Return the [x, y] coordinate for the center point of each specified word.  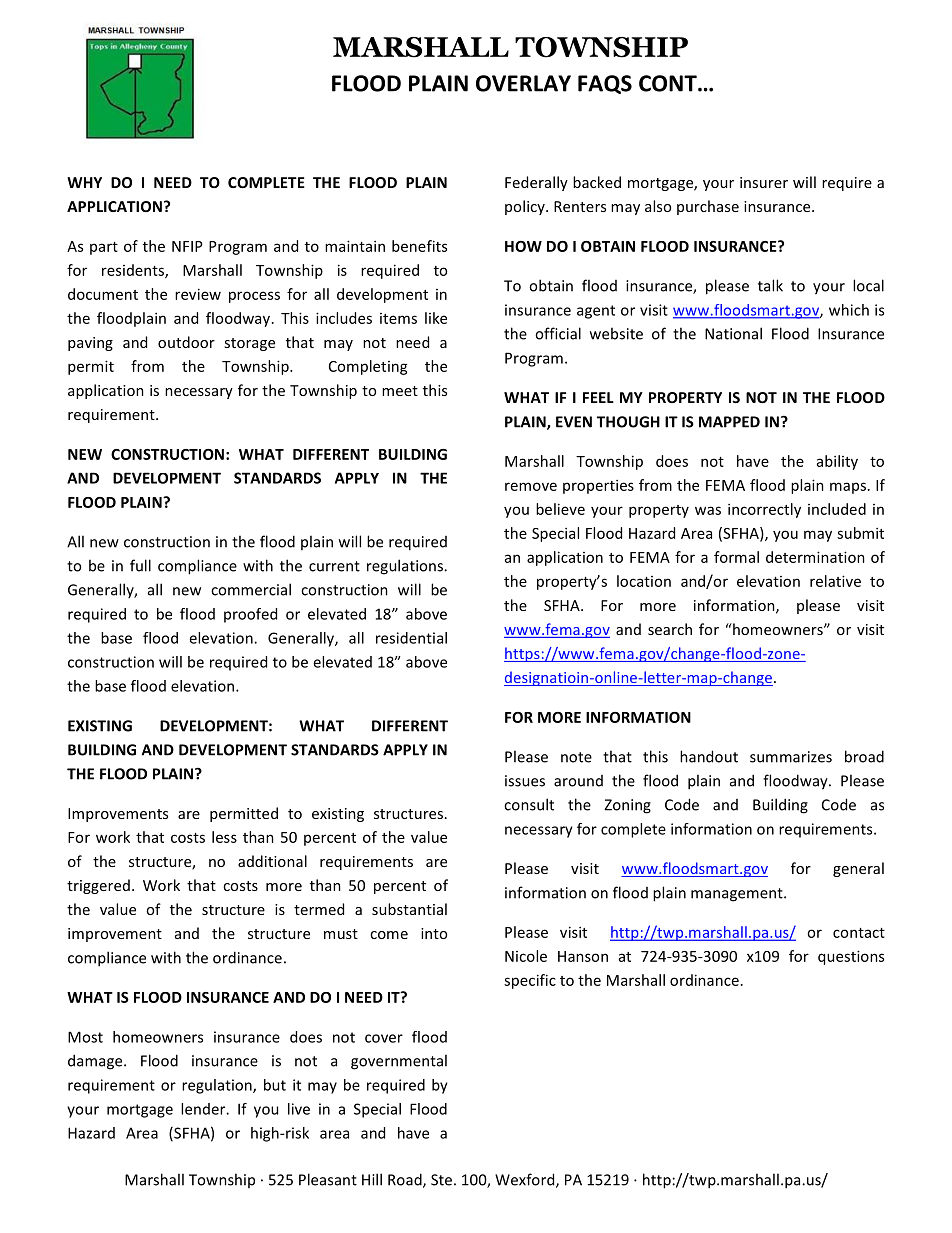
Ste [441, 1180]
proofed [250, 615]
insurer [764, 182]
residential [411, 638]
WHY [84, 182]
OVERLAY [523, 83]
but [275, 1085]
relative [835, 581]
